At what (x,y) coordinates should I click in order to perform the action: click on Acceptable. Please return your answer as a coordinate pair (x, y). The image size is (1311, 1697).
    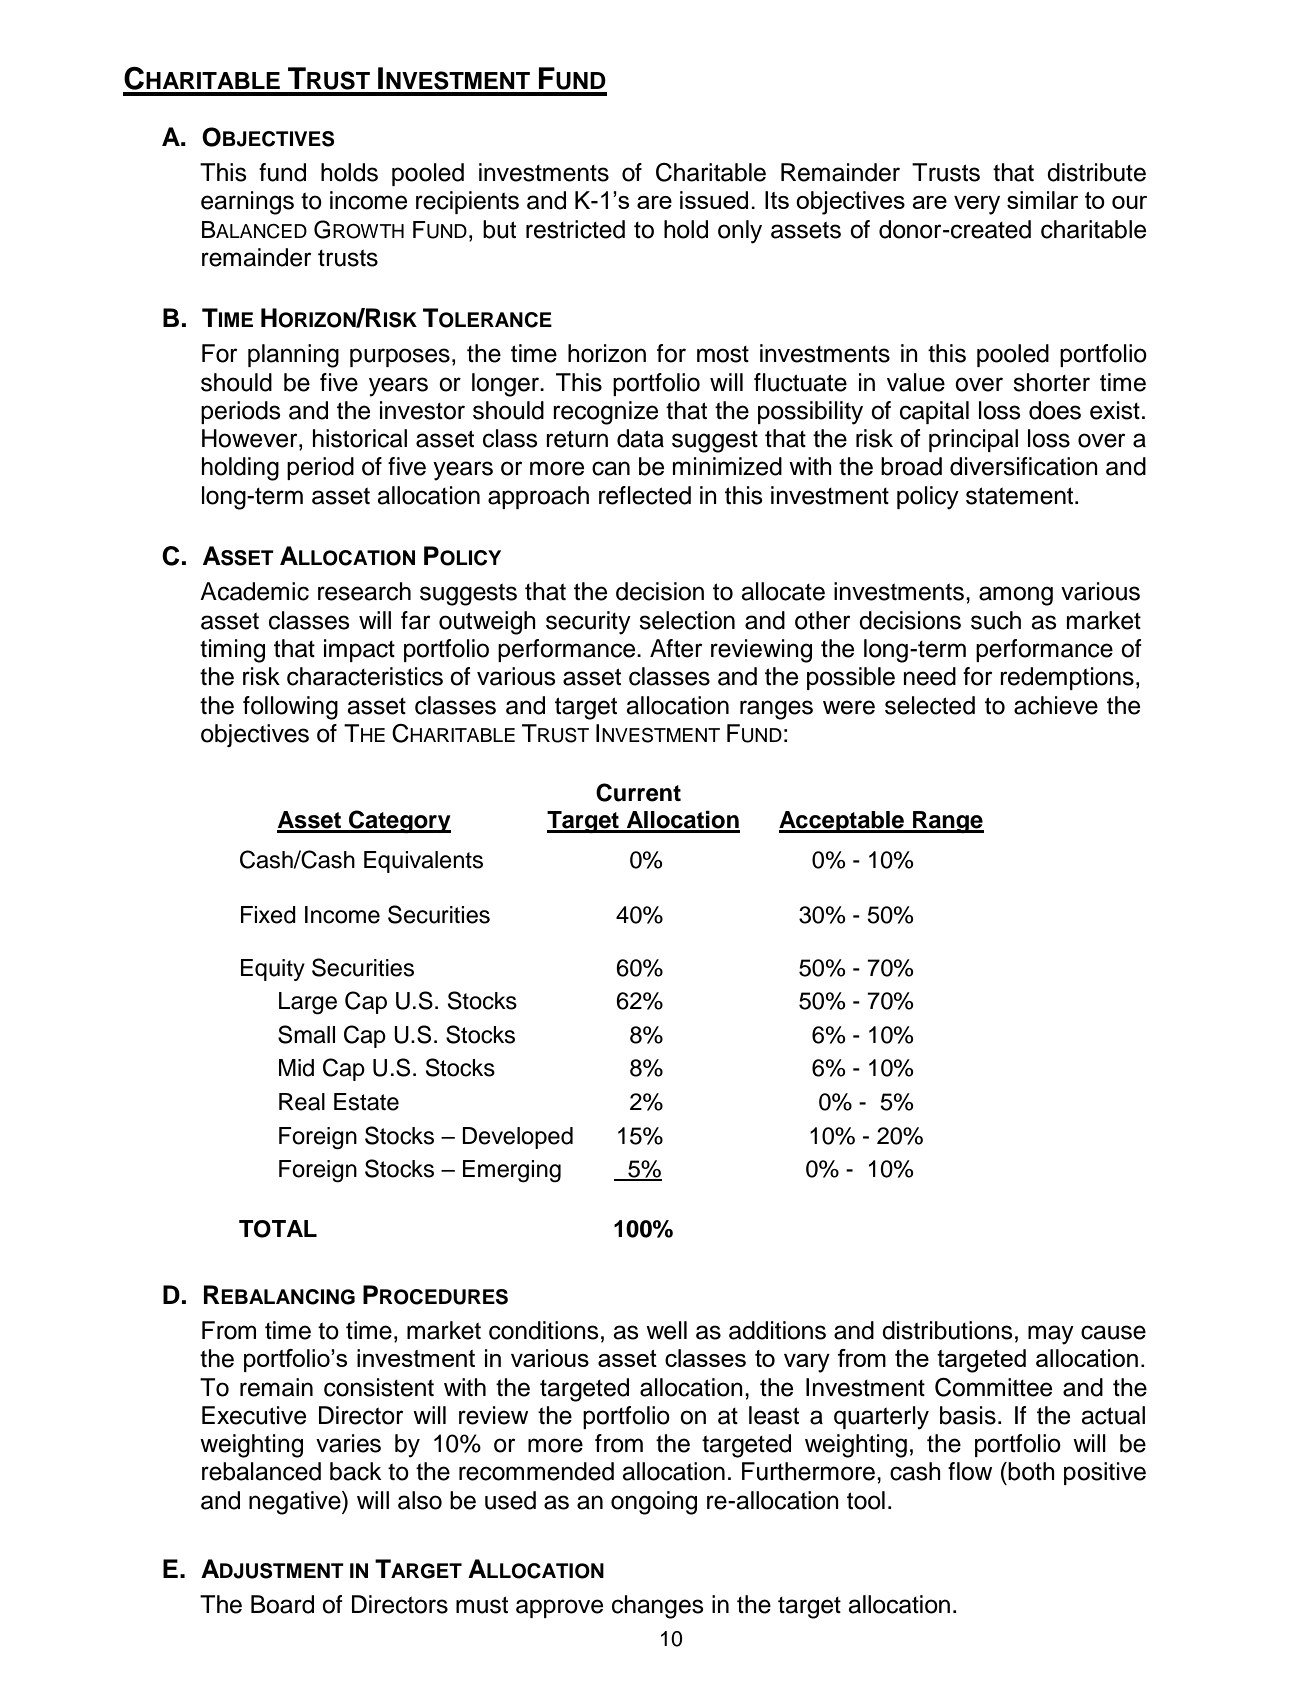
    Looking at the image, I should click on (843, 822).
